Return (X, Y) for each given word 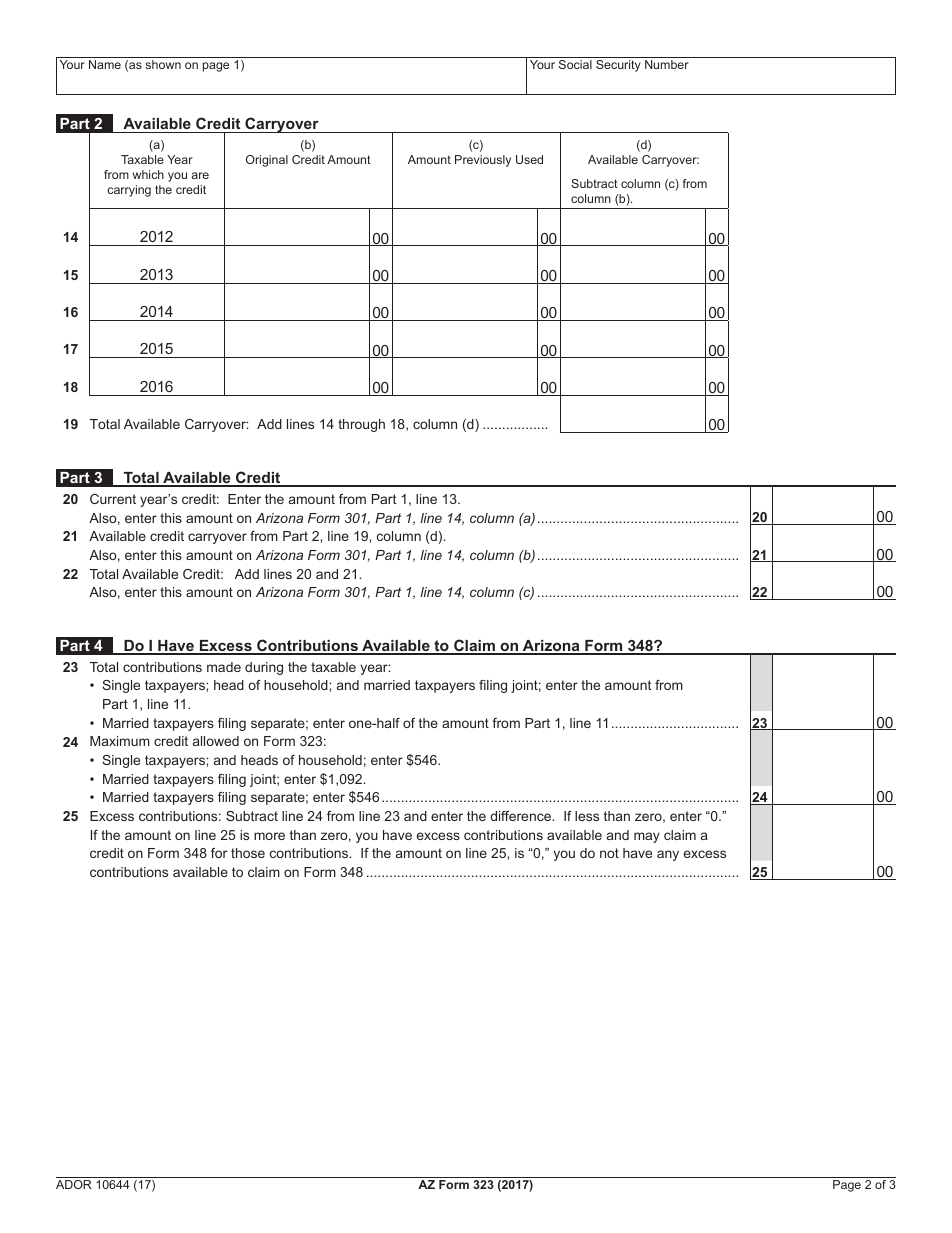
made (224, 667)
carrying (129, 191)
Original (267, 161)
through (361, 425)
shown (163, 64)
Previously (483, 161)
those (248, 853)
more (269, 836)
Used (529, 159)
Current (113, 499)
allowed (216, 741)
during (264, 668)
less (587, 816)
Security (618, 66)
